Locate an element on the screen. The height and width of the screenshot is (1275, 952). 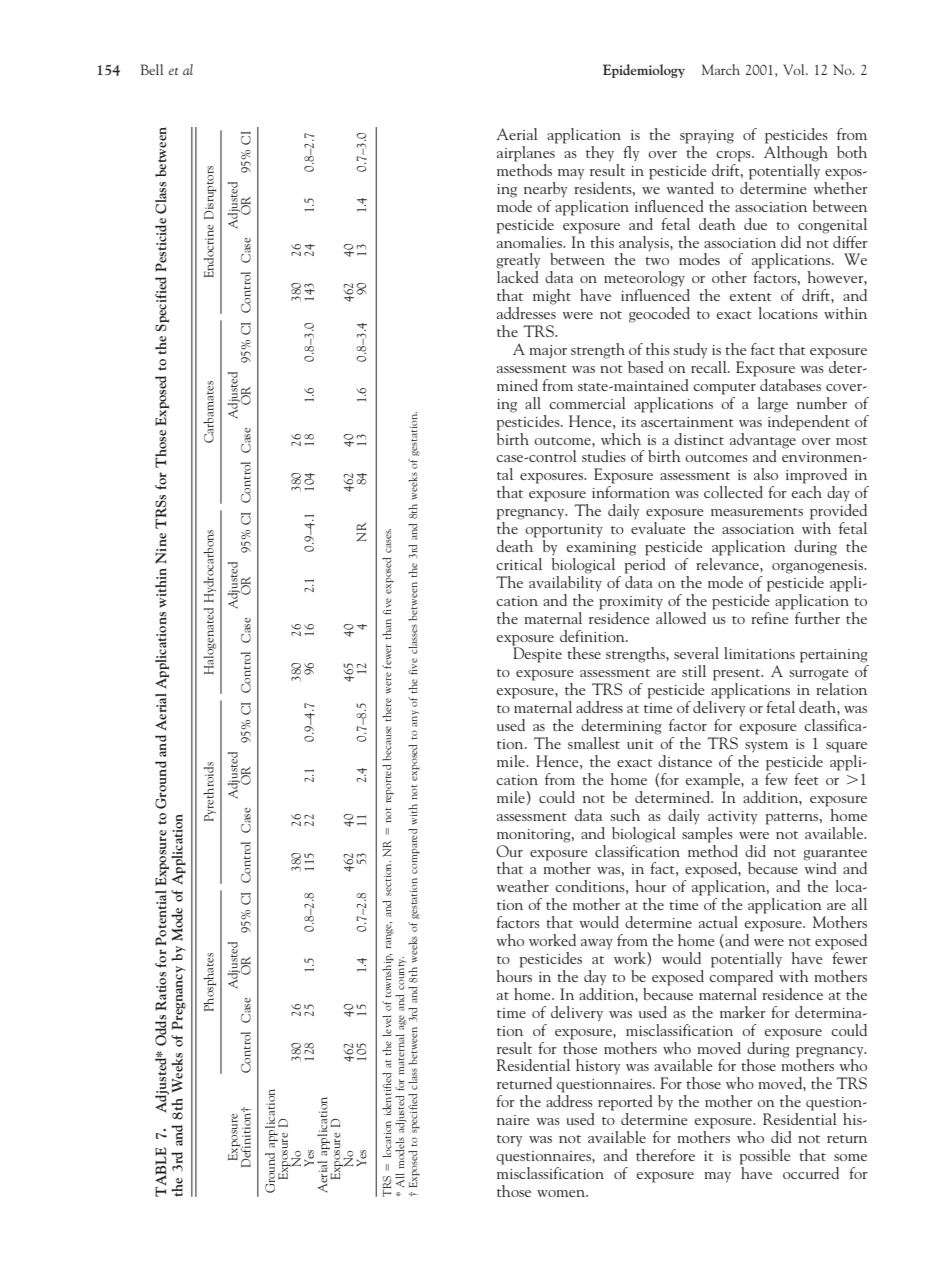
major is located at coordinates (548, 351).
